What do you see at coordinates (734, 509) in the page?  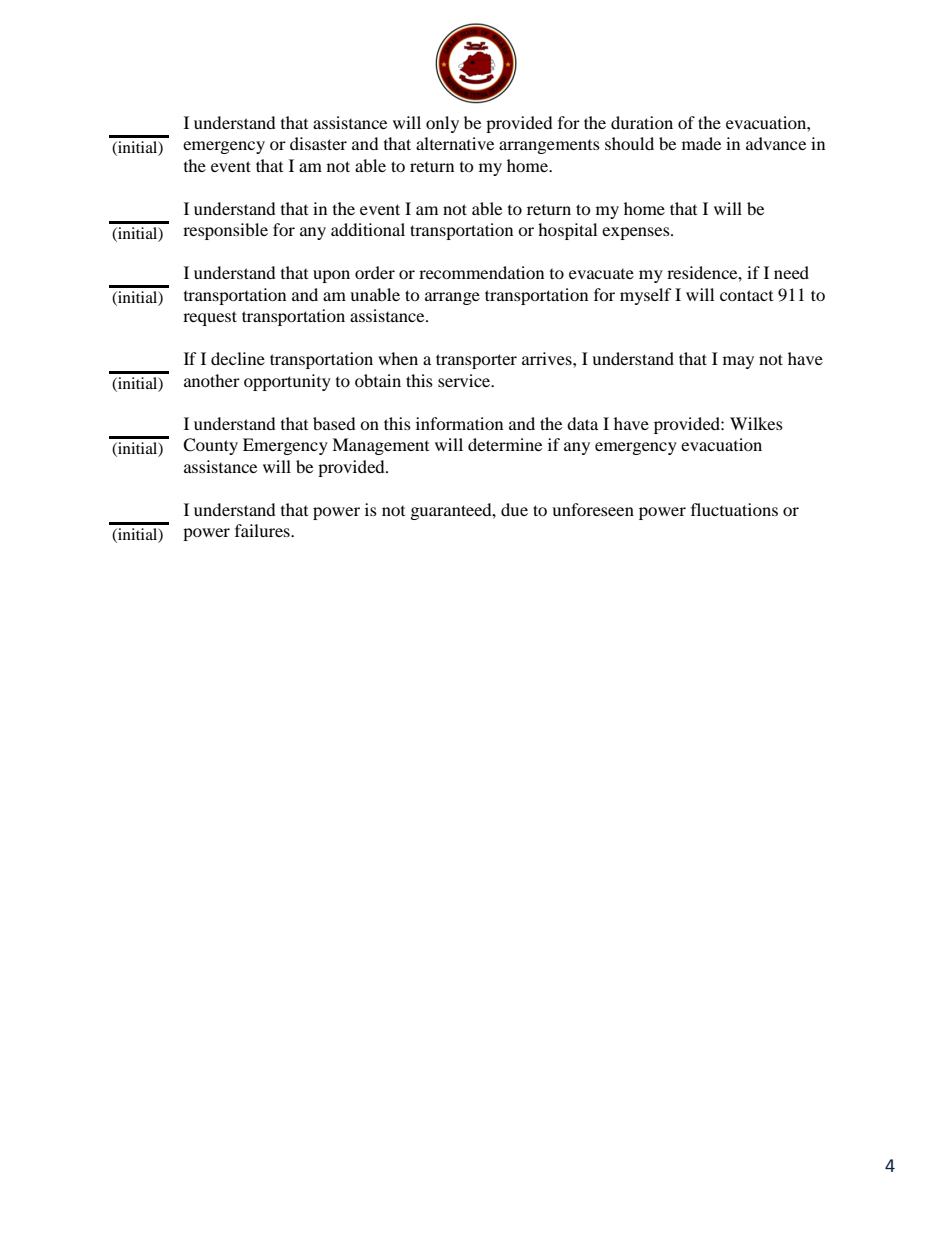 I see `fluctuations` at bounding box center [734, 509].
